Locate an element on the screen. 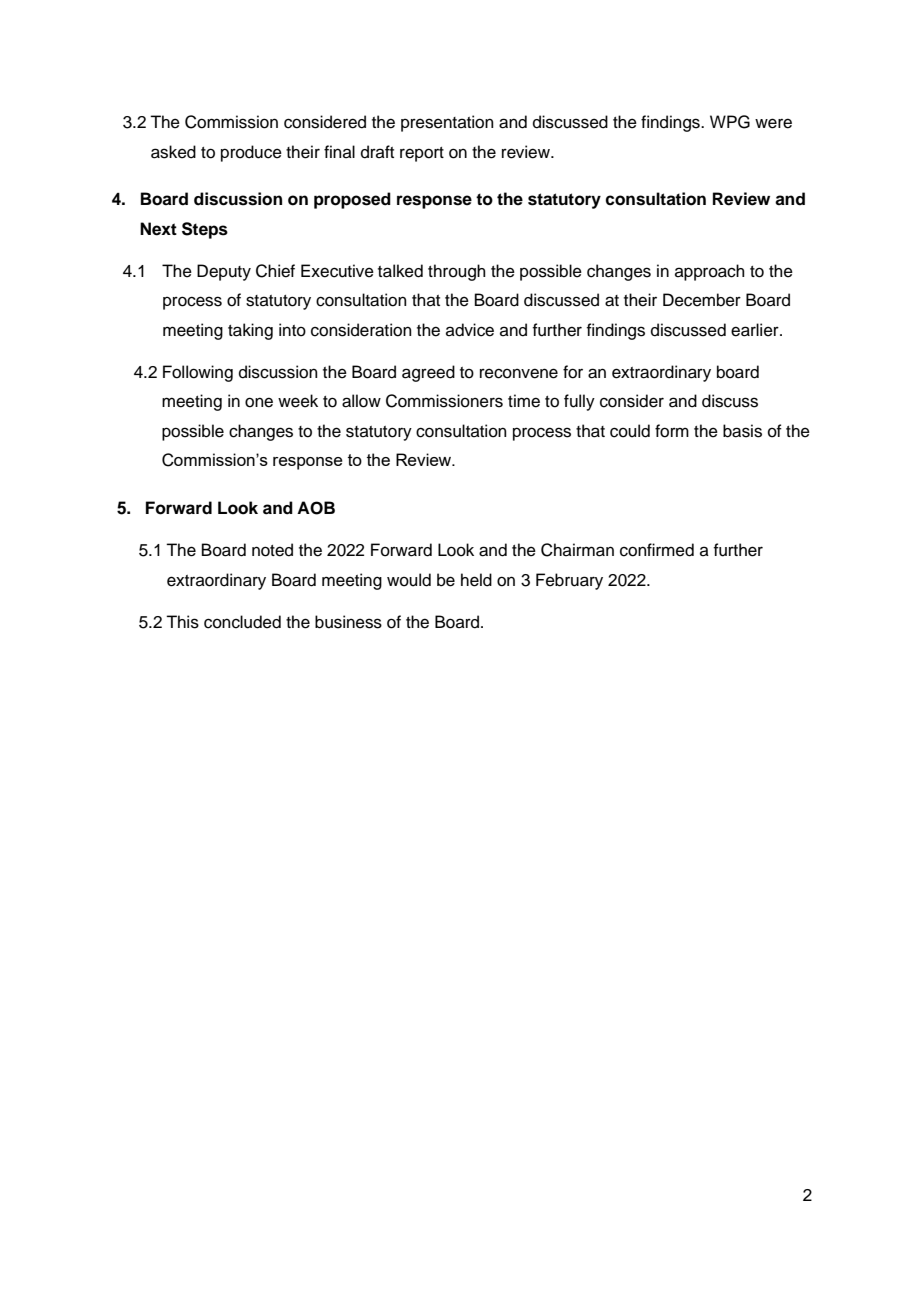 Image resolution: width=924 pixels, height=1308 pixels. through is located at coordinates (457, 272).
